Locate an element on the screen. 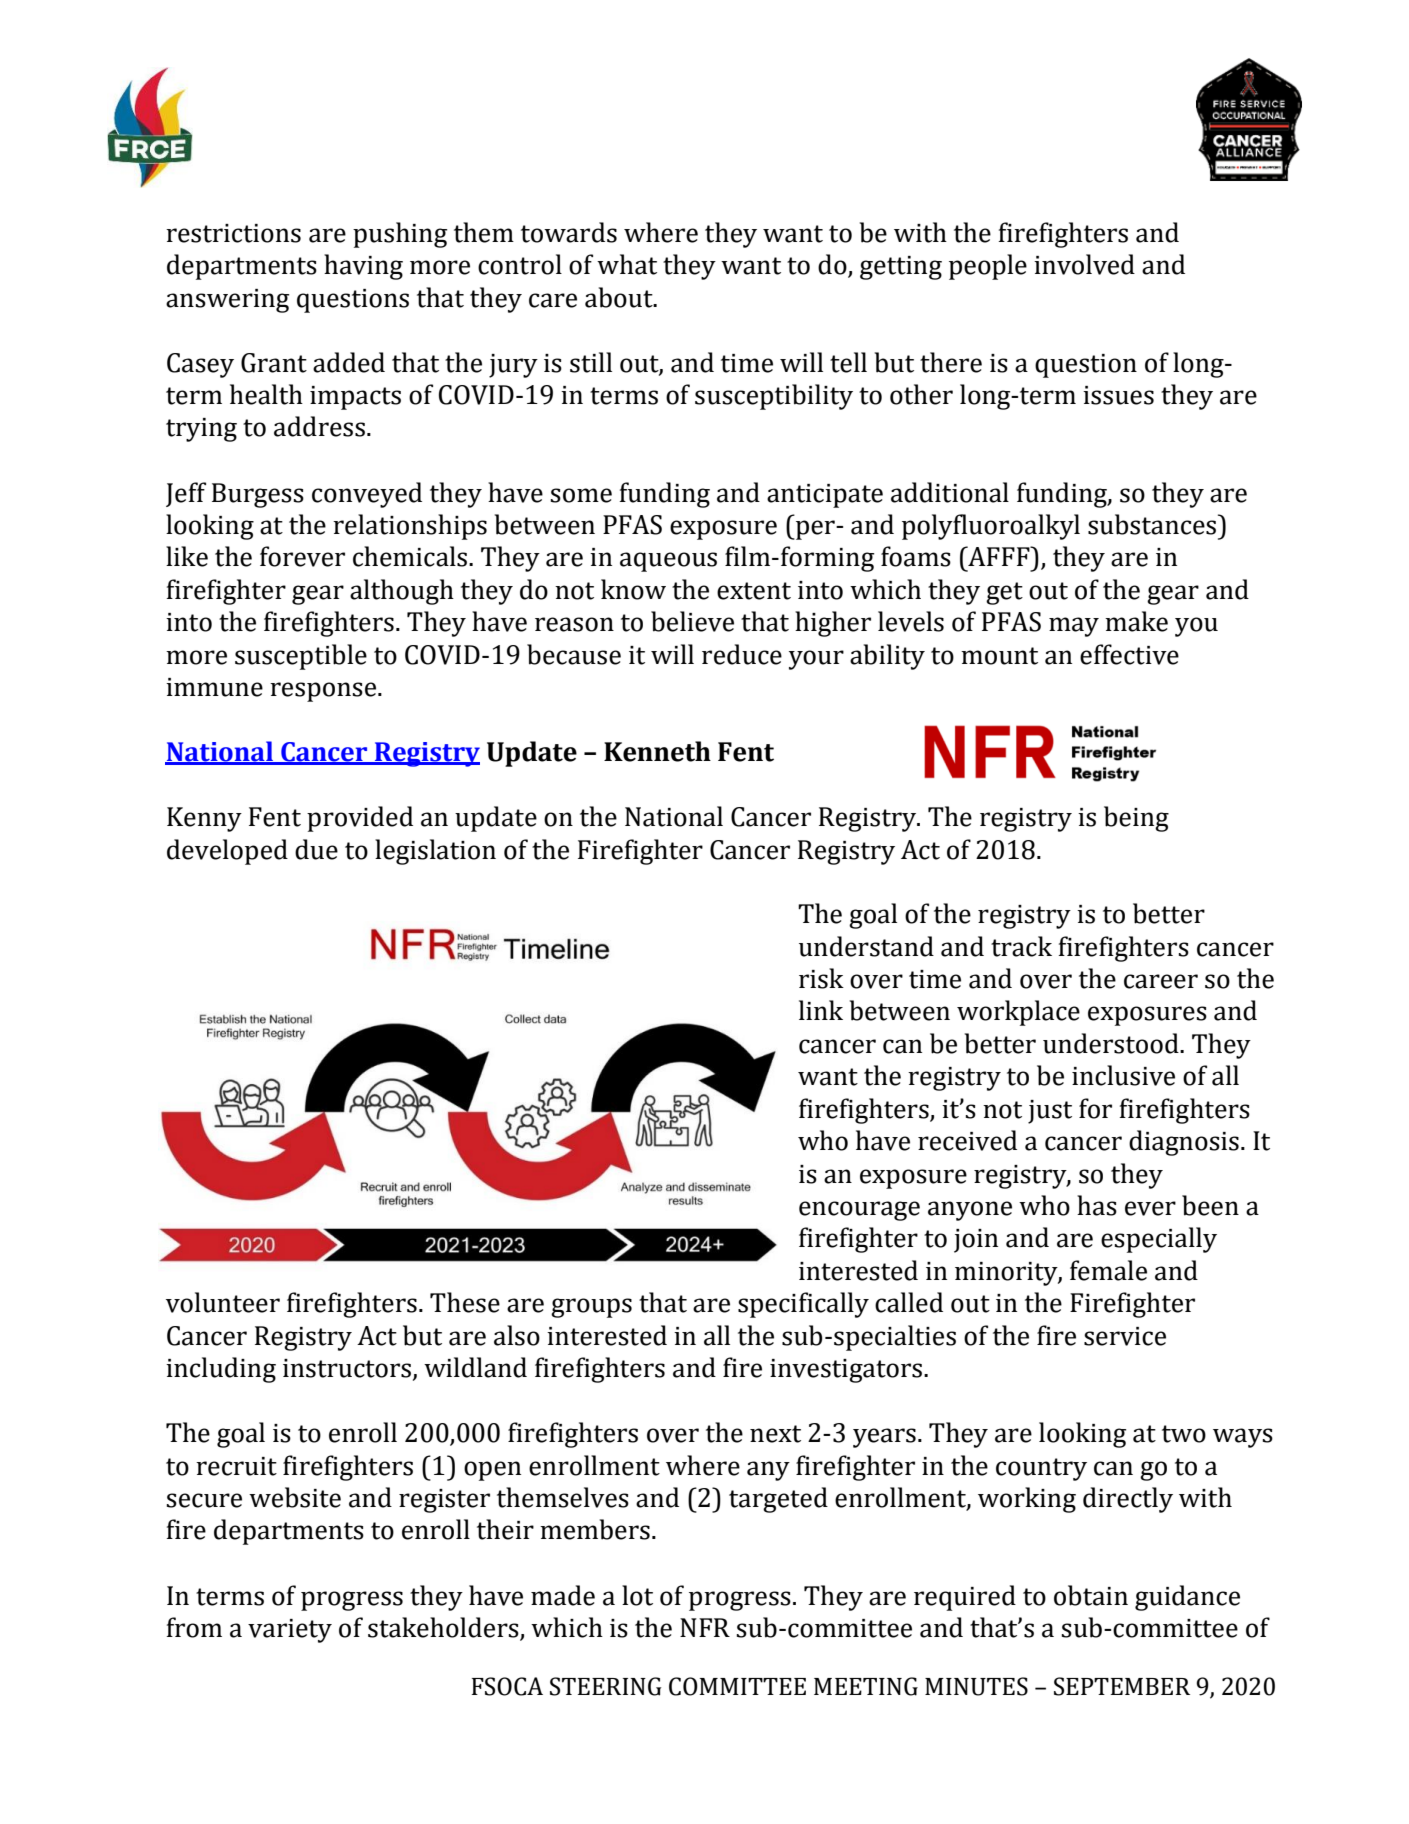 Image resolution: width=1409 pixels, height=1824 pixels. involved is located at coordinates (1084, 264).
